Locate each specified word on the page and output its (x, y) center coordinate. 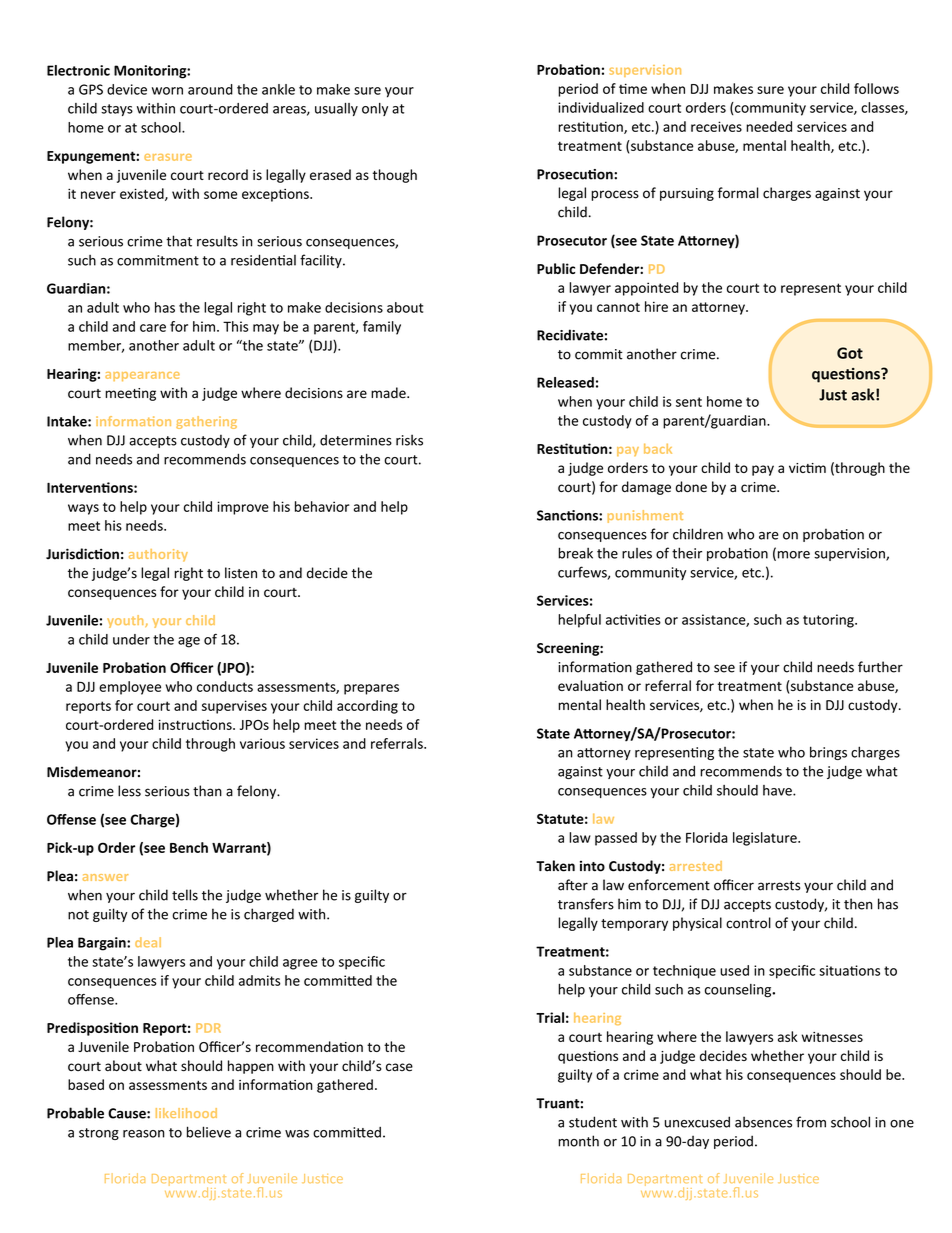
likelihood (186, 1113)
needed (769, 126)
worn (167, 91)
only (375, 109)
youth (126, 621)
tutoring (829, 621)
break (575, 553)
